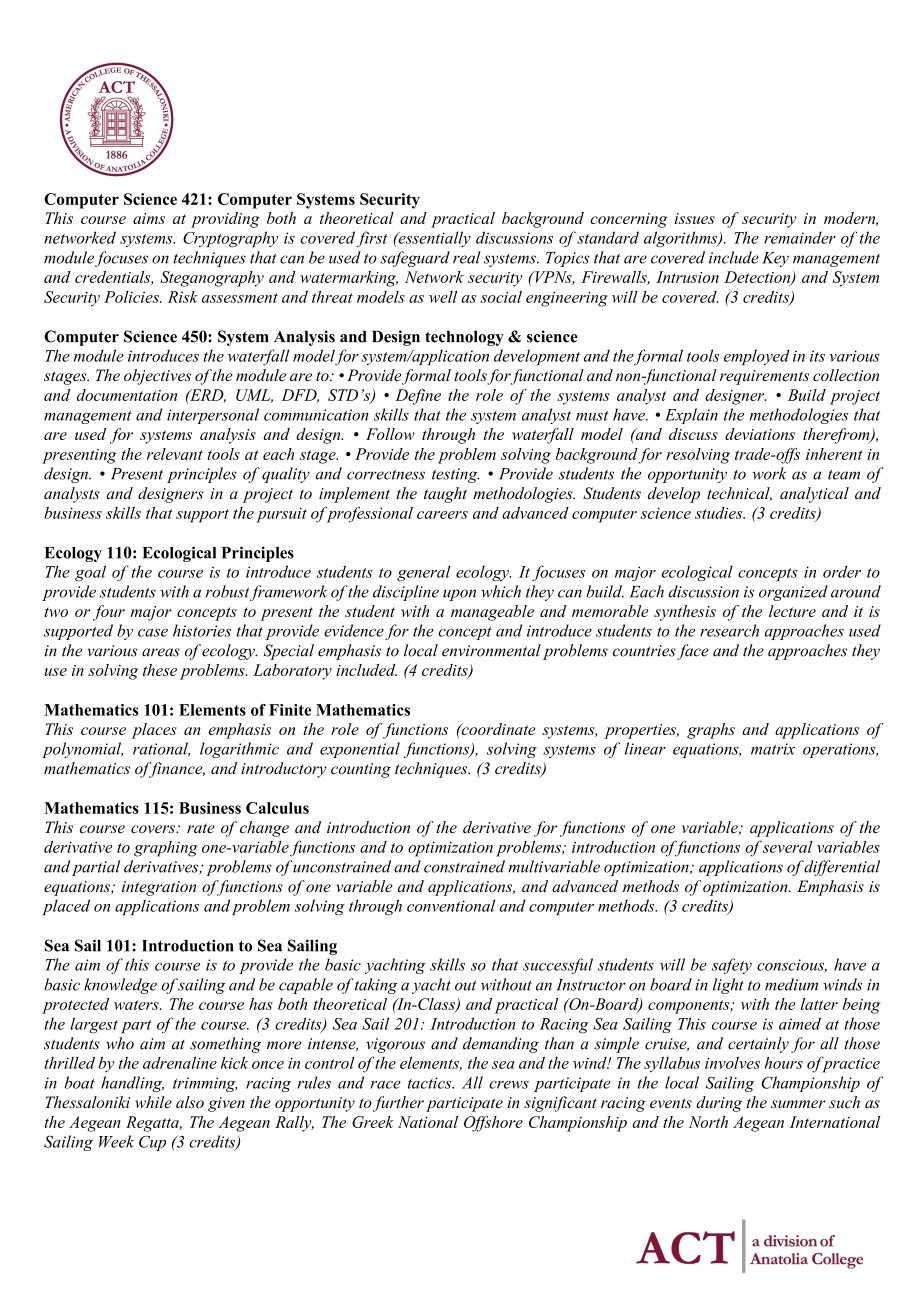 The image size is (924, 1308). I want to click on covers, so click(154, 829).
